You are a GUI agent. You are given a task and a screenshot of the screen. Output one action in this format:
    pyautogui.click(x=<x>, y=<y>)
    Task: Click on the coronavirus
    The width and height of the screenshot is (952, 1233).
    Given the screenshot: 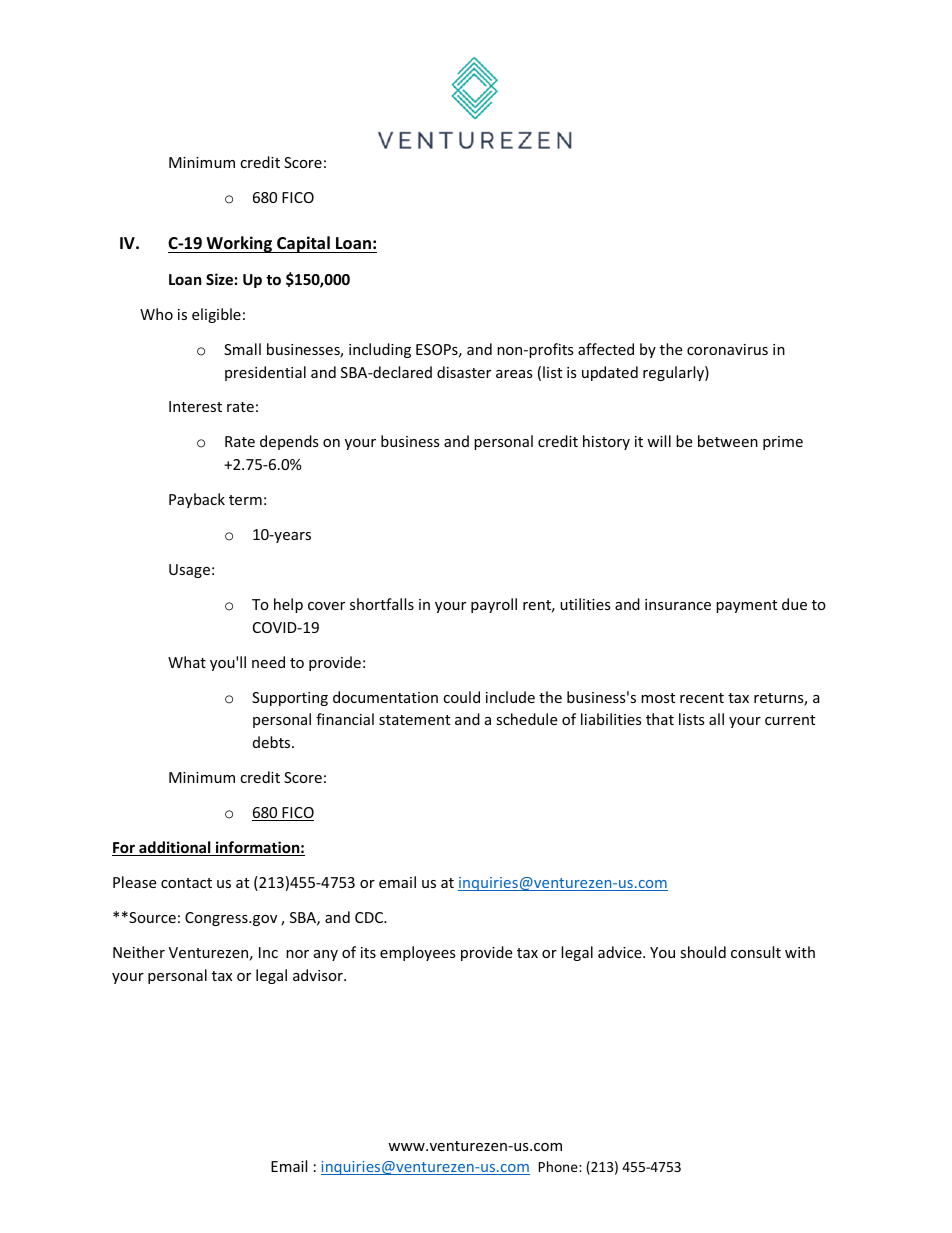 What is the action you would take?
    pyautogui.click(x=727, y=349)
